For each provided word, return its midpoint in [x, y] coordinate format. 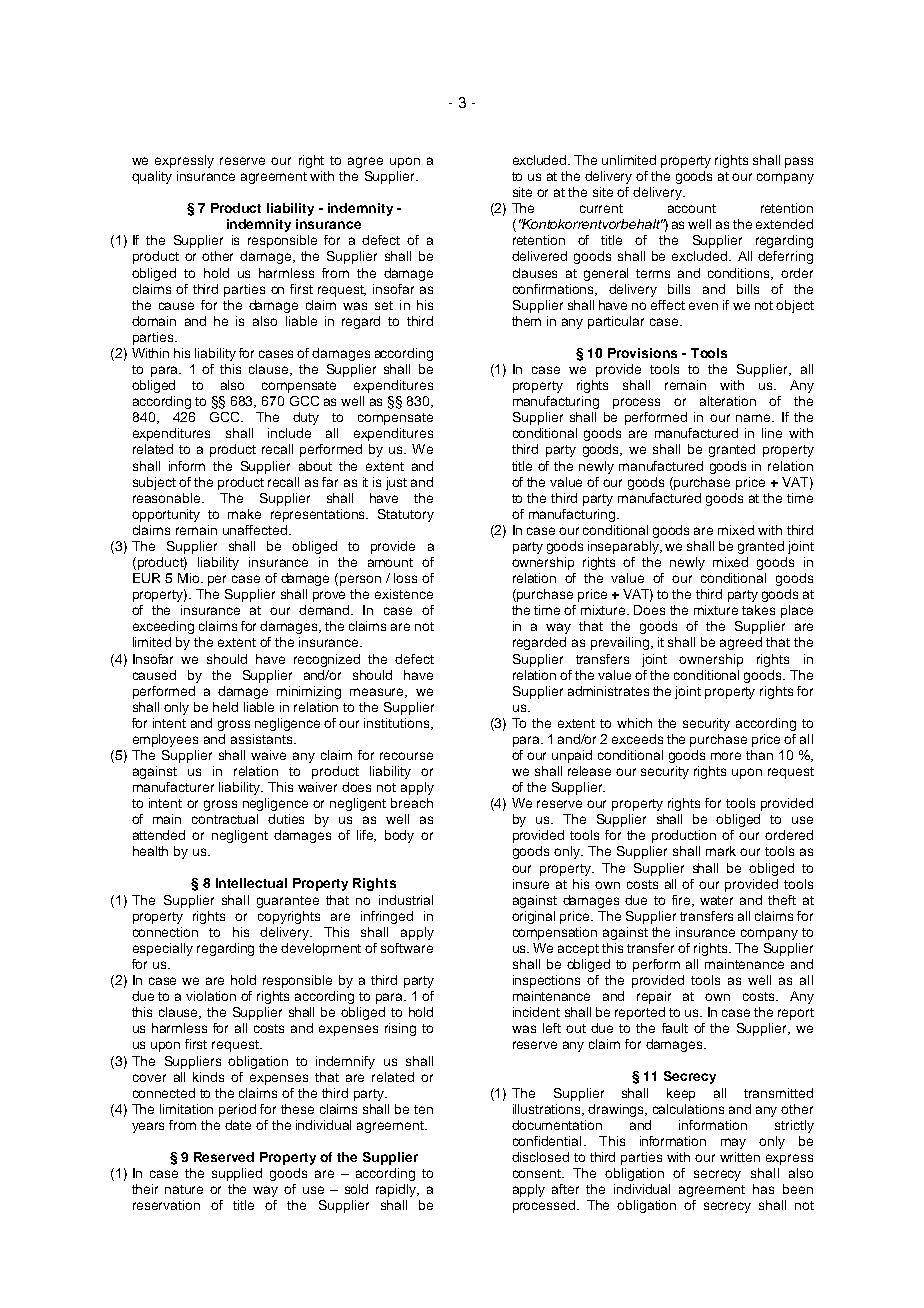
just [396, 483]
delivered [539, 256]
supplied [237, 1174]
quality [152, 177]
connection [165, 932]
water [716, 900]
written [740, 1157]
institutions [398, 724]
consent [538, 1173]
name [754, 418]
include [289, 433]
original [533, 917]
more [726, 756]
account [692, 208]
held [225, 707]
